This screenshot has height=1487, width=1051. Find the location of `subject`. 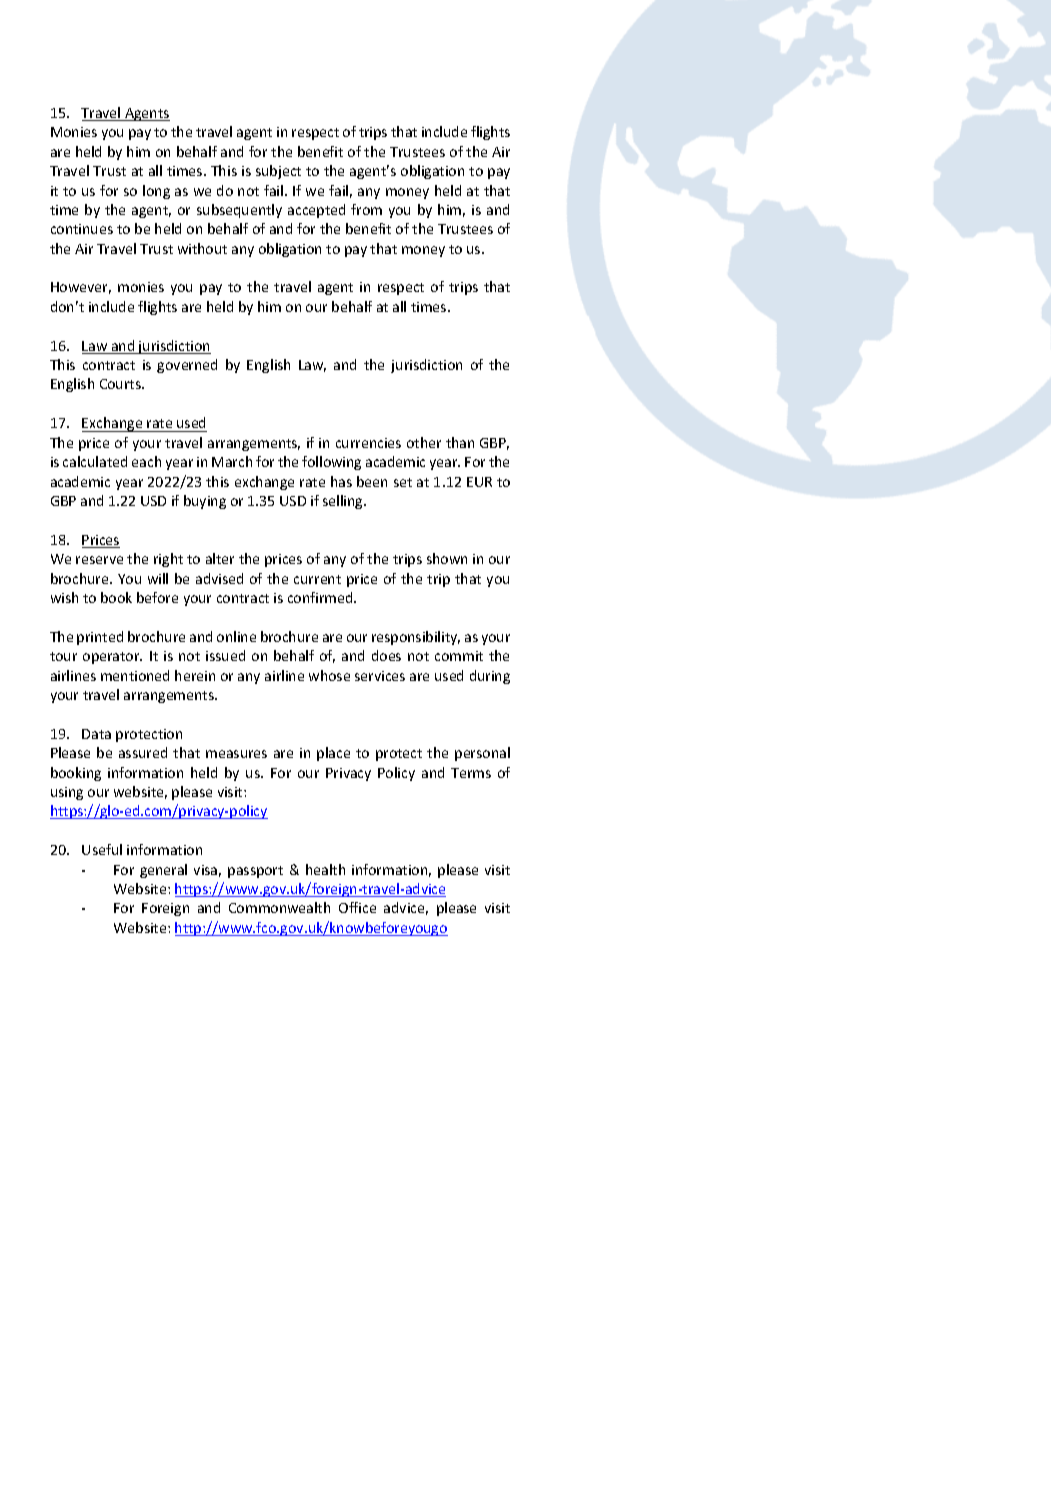

subject is located at coordinates (278, 172).
